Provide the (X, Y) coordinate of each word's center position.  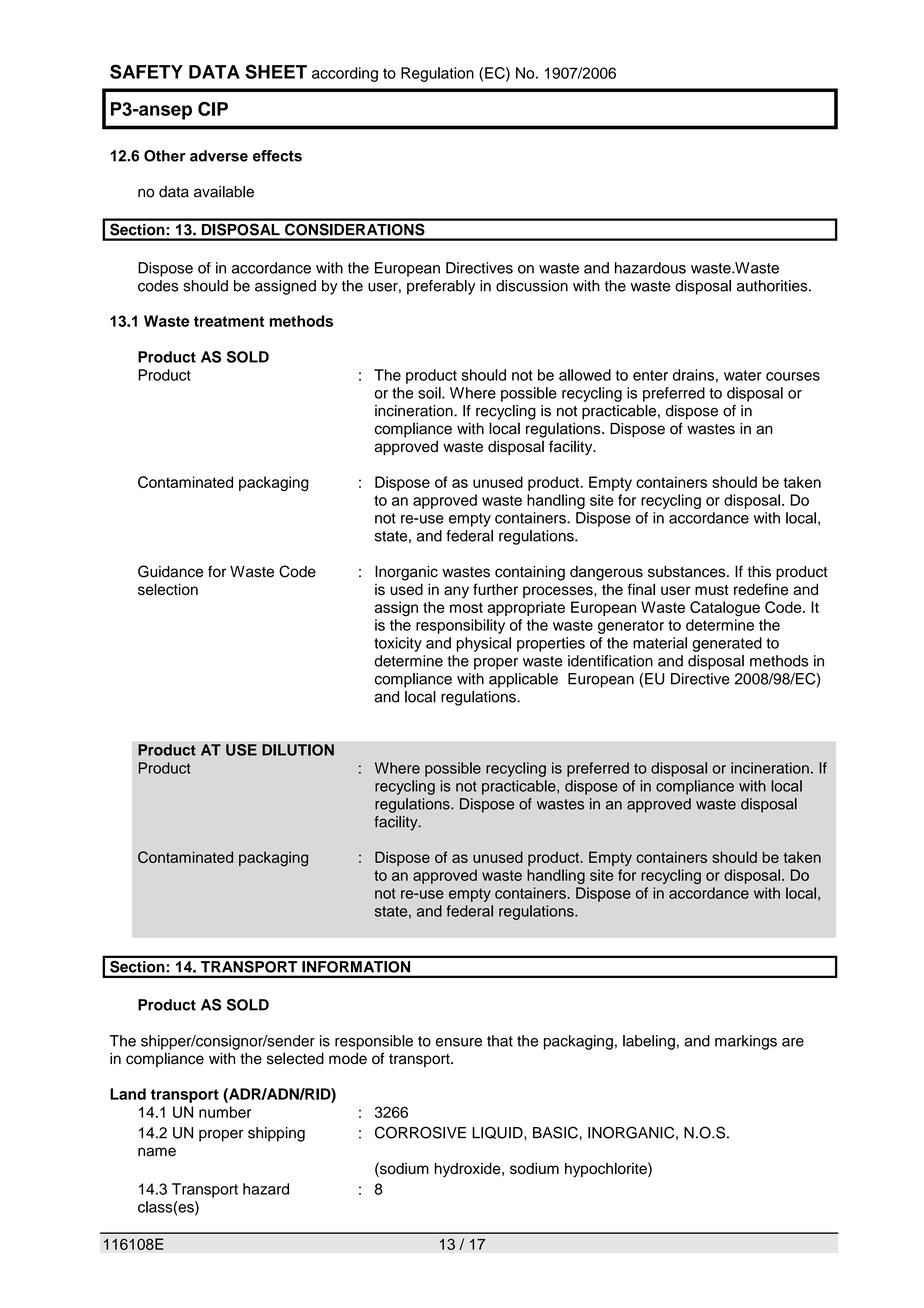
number (225, 1112)
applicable (523, 680)
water (743, 375)
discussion (532, 286)
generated (727, 644)
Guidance (170, 571)
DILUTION (298, 750)
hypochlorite (607, 1170)
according (345, 74)
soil (430, 393)
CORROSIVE (420, 1132)
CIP (213, 108)
